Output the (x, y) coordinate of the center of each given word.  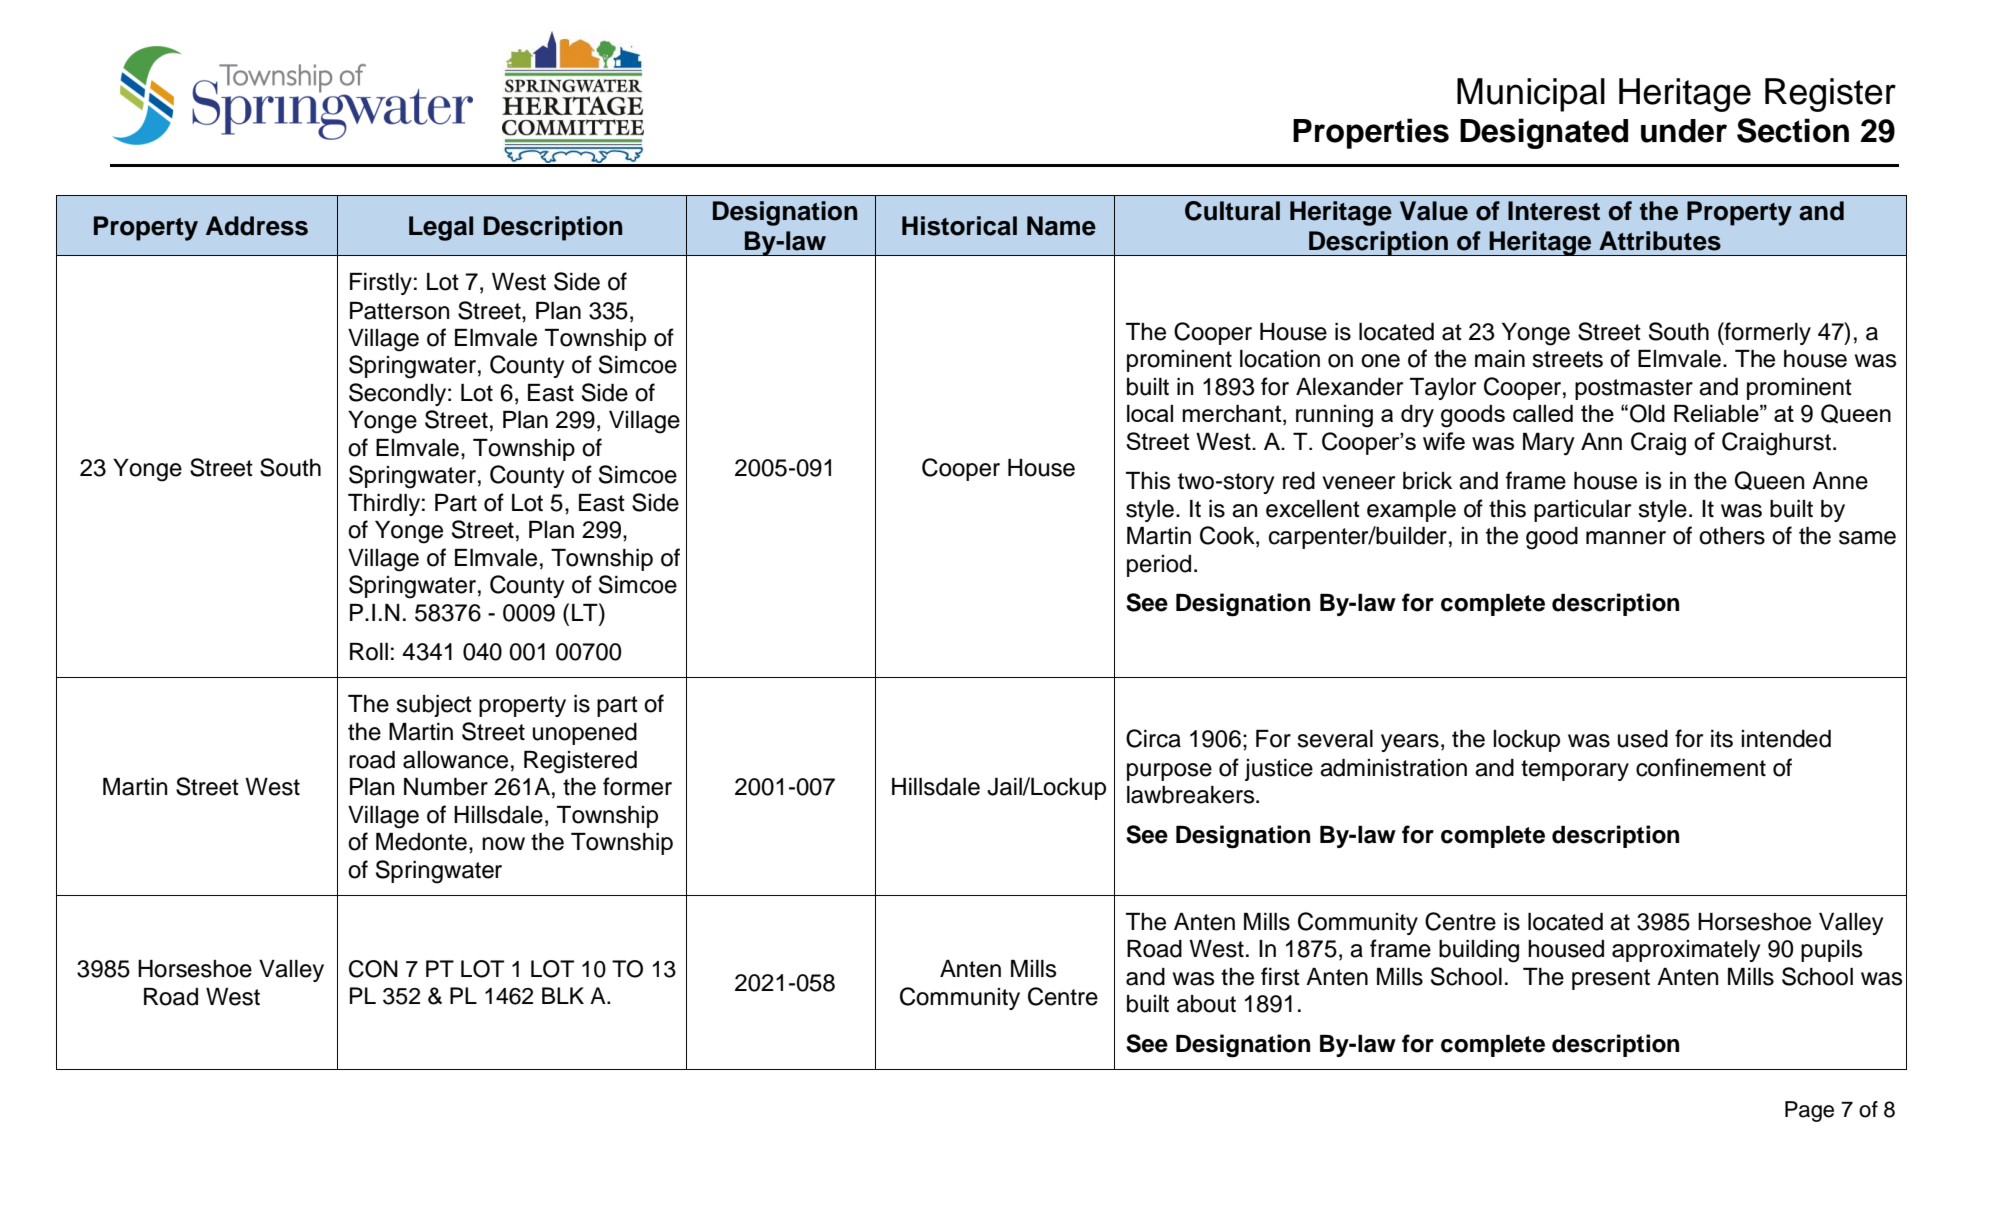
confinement (1701, 767)
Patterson (399, 311)
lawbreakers (1192, 795)
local (1150, 413)
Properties (1371, 133)
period (1159, 566)
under (1684, 131)
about (1206, 1004)
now (503, 844)
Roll (369, 652)
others (1732, 536)
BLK (563, 995)
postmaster (1634, 389)
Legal (441, 228)
